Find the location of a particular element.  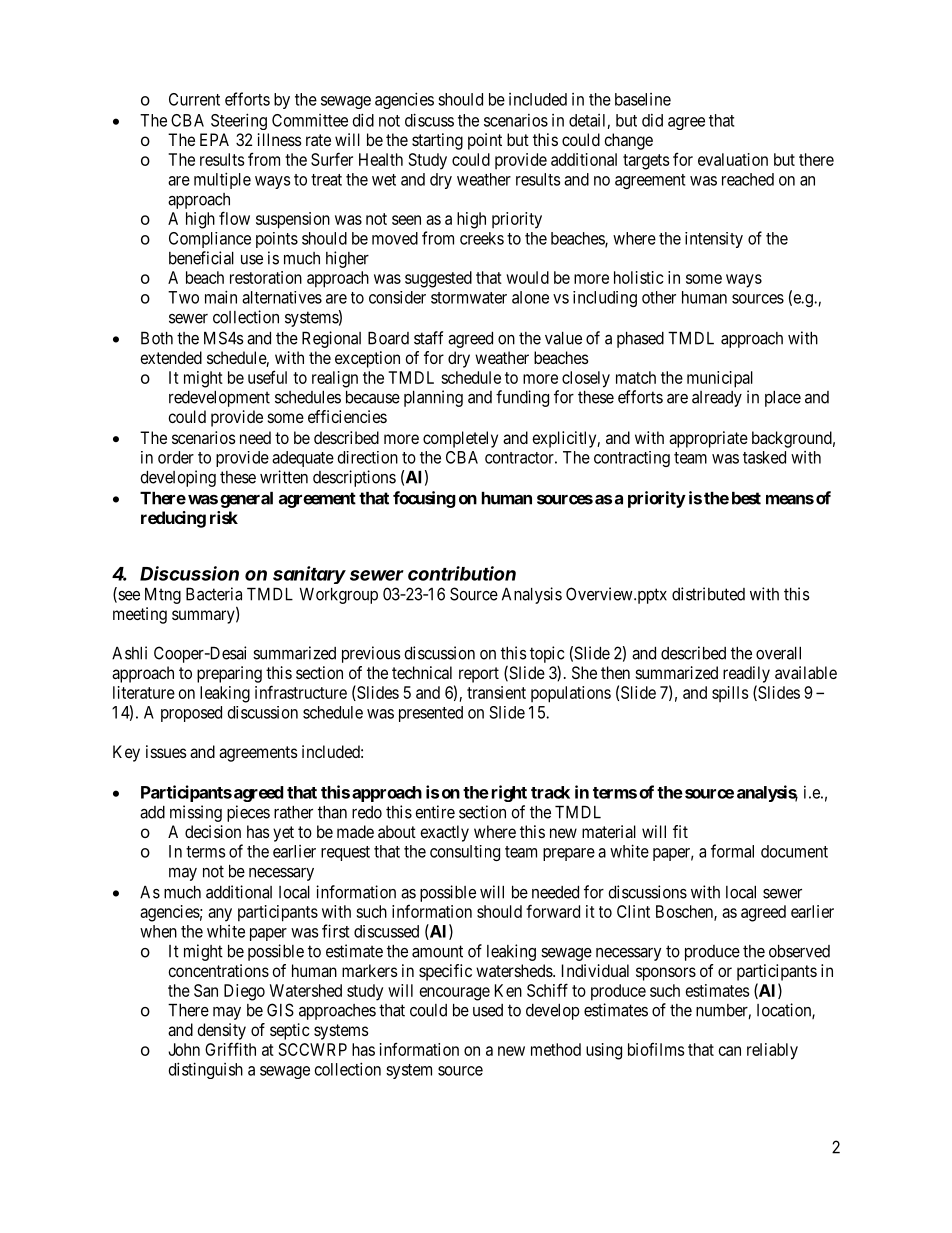

starting is located at coordinates (437, 141).
